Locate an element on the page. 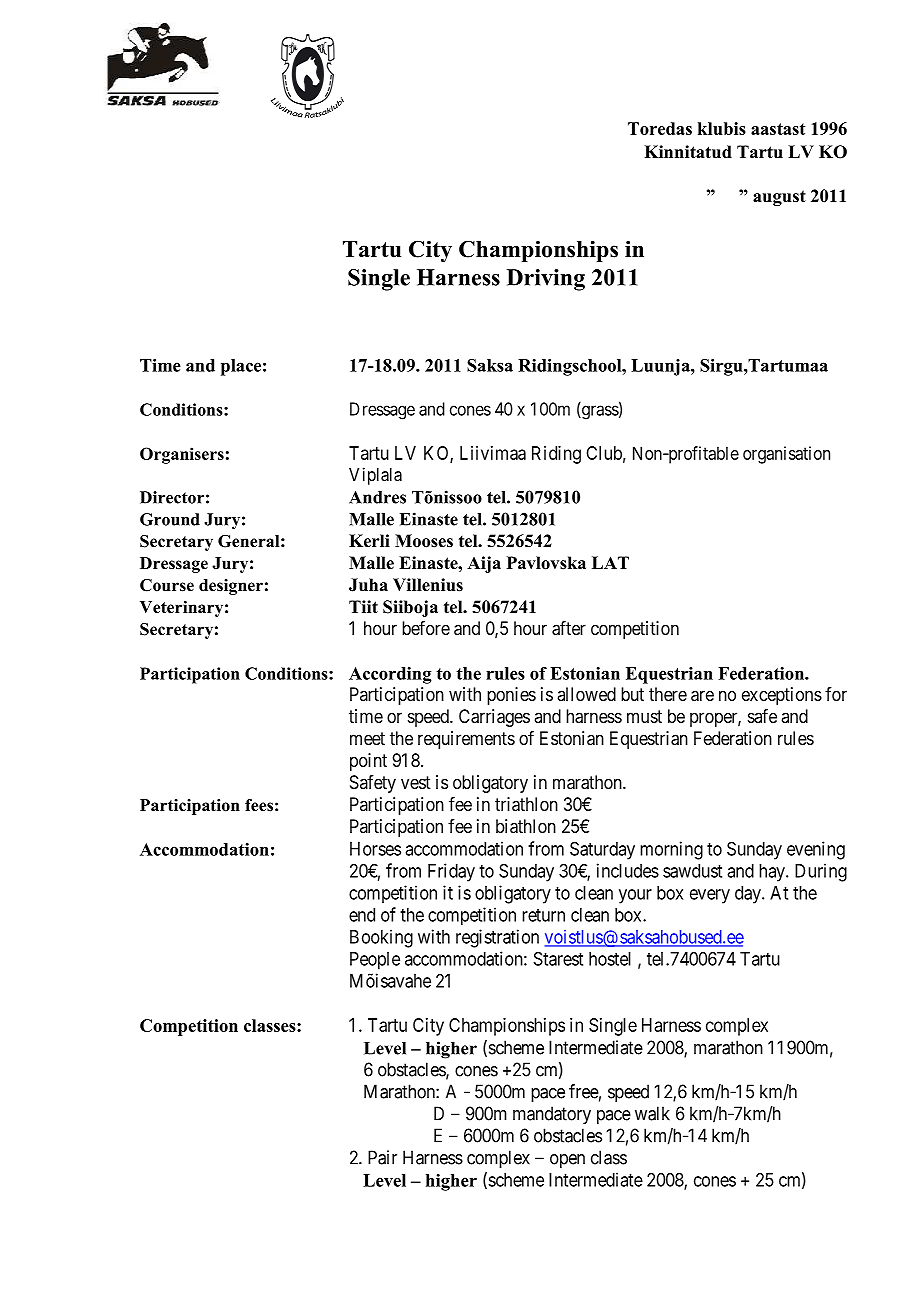  every is located at coordinates (710, 896).
